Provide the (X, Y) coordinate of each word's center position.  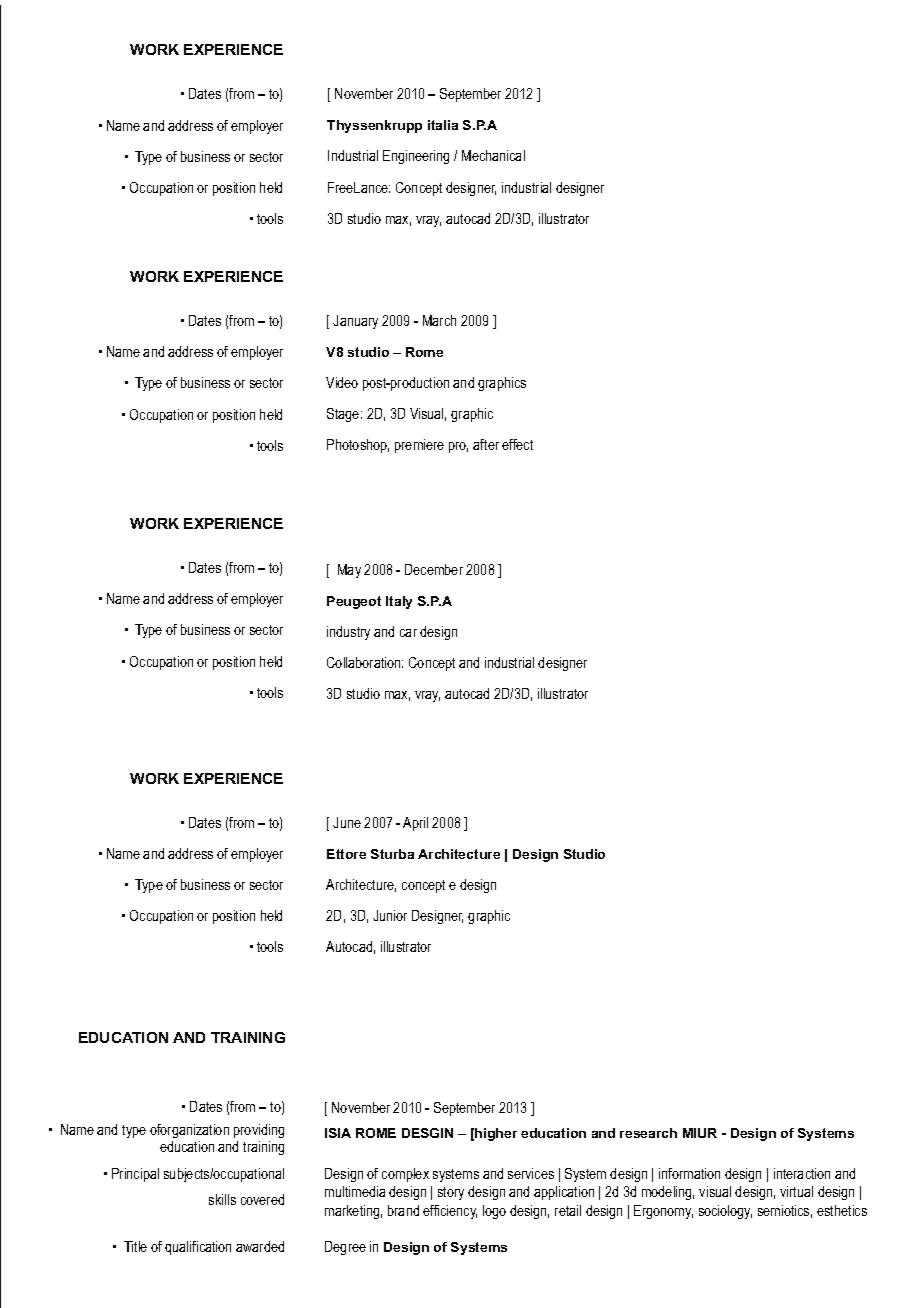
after (486, 444)
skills (222, 1199)
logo (494, 1212)
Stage (344, 415)
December (434, 569)
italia (443, 125)
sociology (725, 1212)
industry (348, 633)
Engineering (416, 157)
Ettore (346, 854)
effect (517, 444)
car (408, 633)
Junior (390, 915)
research (648, 1133)
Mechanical (493, 155)
